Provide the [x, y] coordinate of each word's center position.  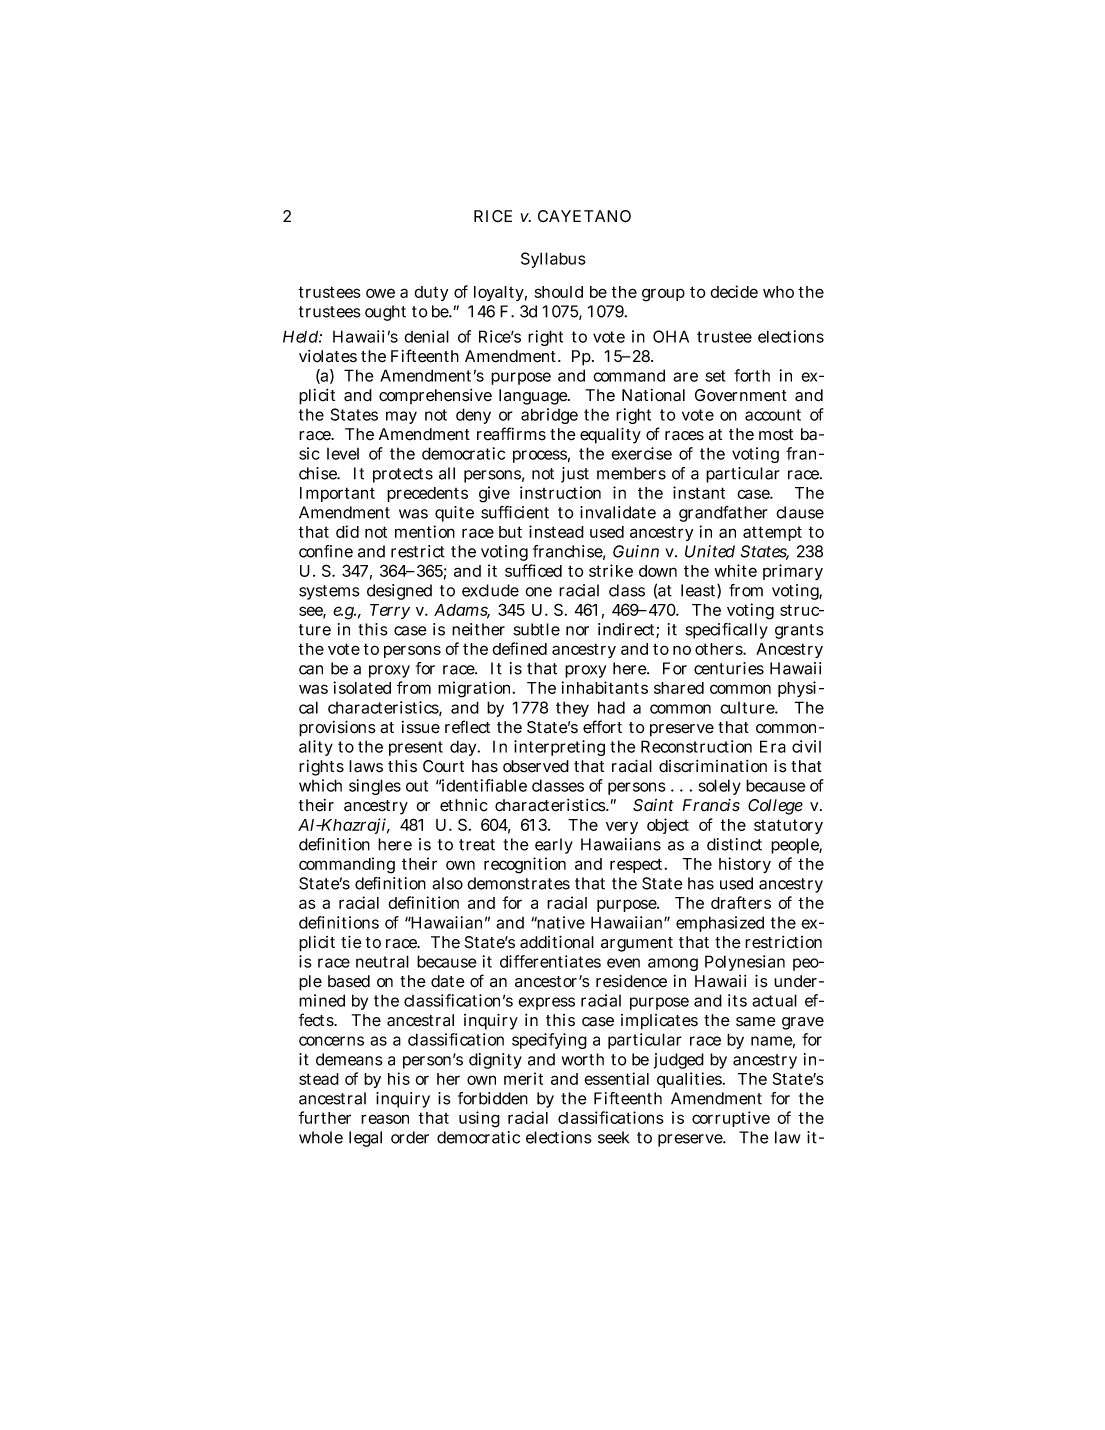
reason [385, 1119]
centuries [729, 668]
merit [523, 1078]
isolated [362, 687]
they [572, 709]
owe [380, 293]
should [559, 292]
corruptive [731, 1119]
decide [734, 291]
